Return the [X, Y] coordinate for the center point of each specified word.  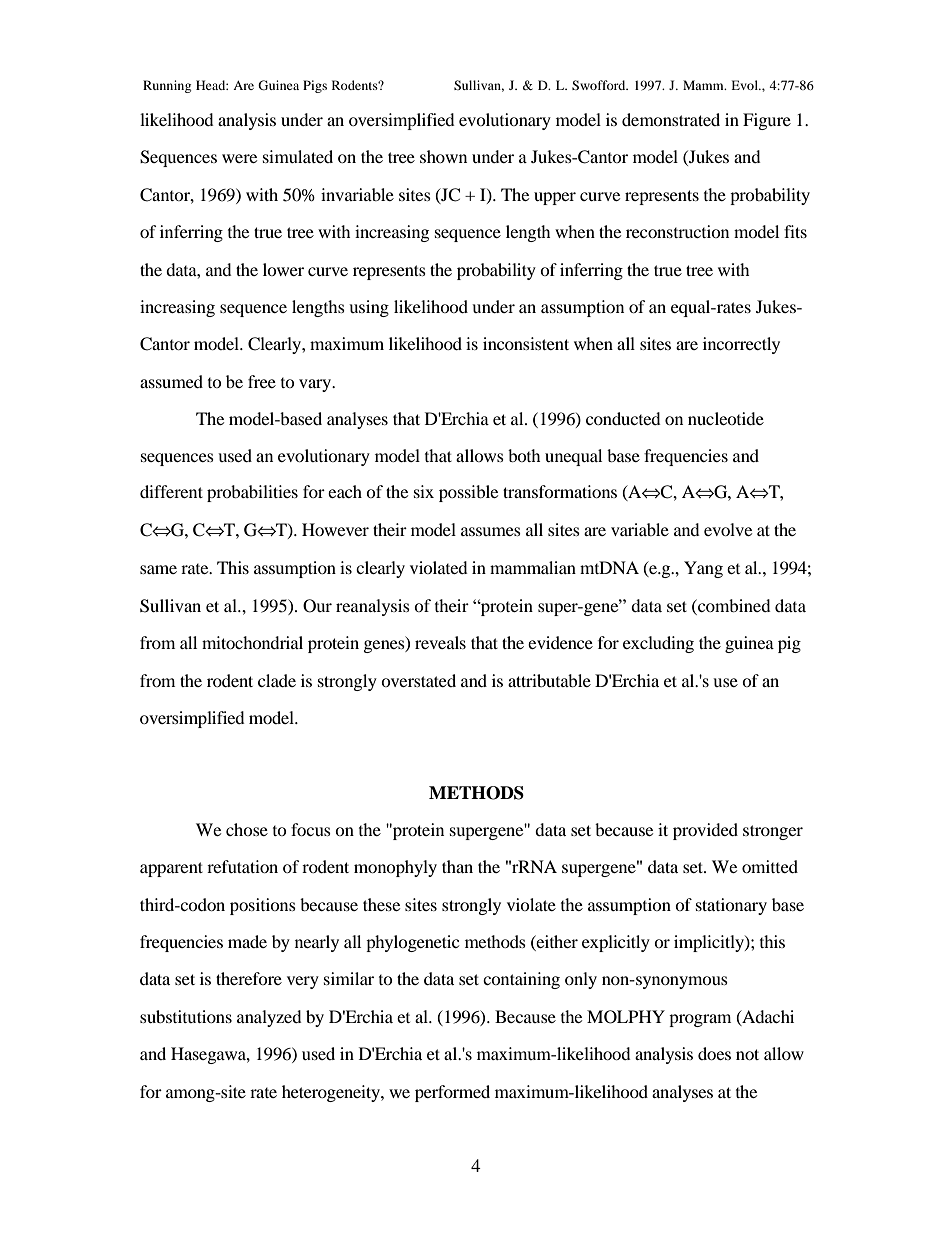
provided [705, 831]
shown [443, 156]
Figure [767, 121]
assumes [491, 531]
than [457, 866]
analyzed [269, 1018]
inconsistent [526, 343]
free [262, 381]
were [239, 158]
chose [247, 829]
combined [733, 605]
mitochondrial [252, 642]
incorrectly [741, 345]
